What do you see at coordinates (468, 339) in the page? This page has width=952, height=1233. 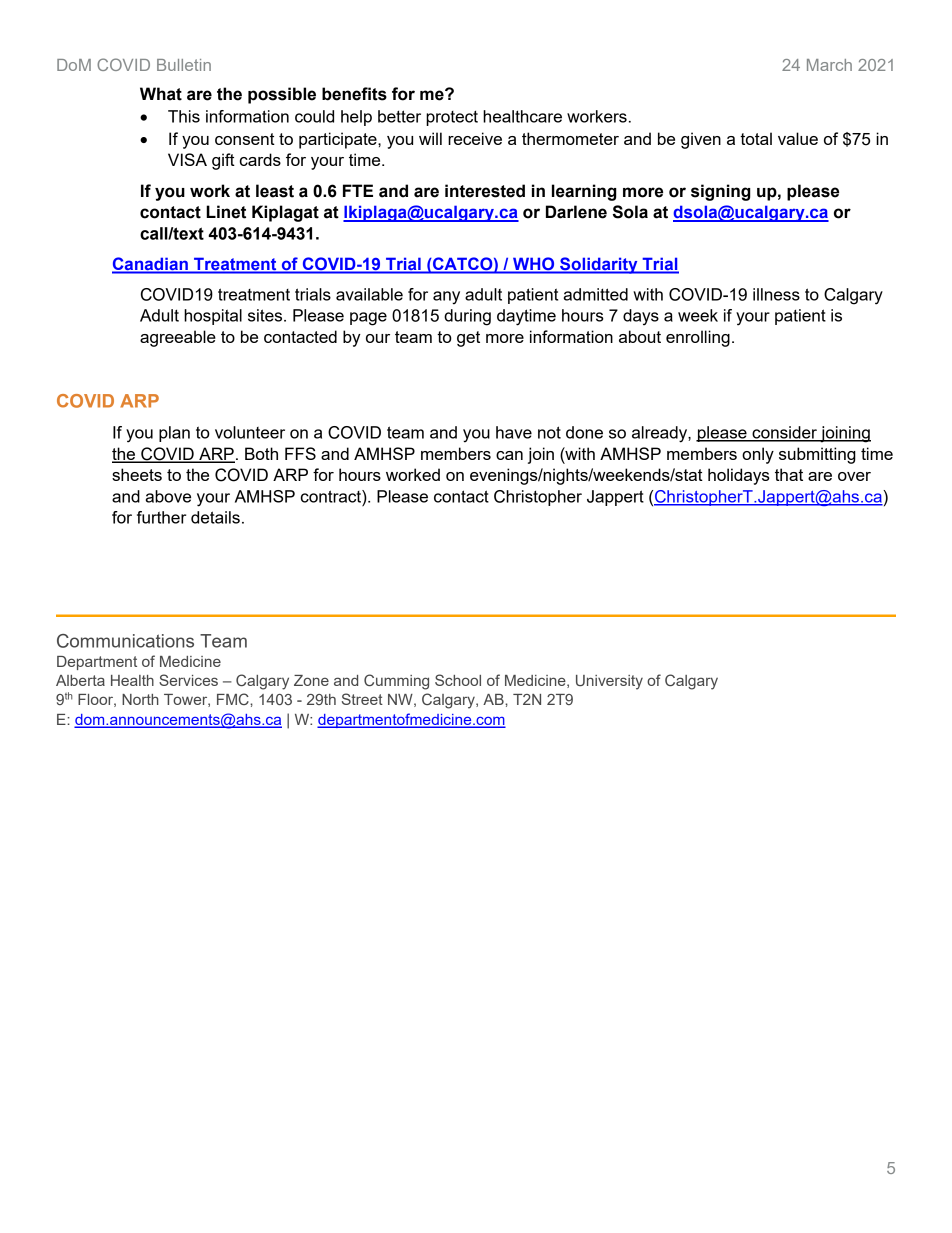 I see `get` at bounding box center [468, 339].
